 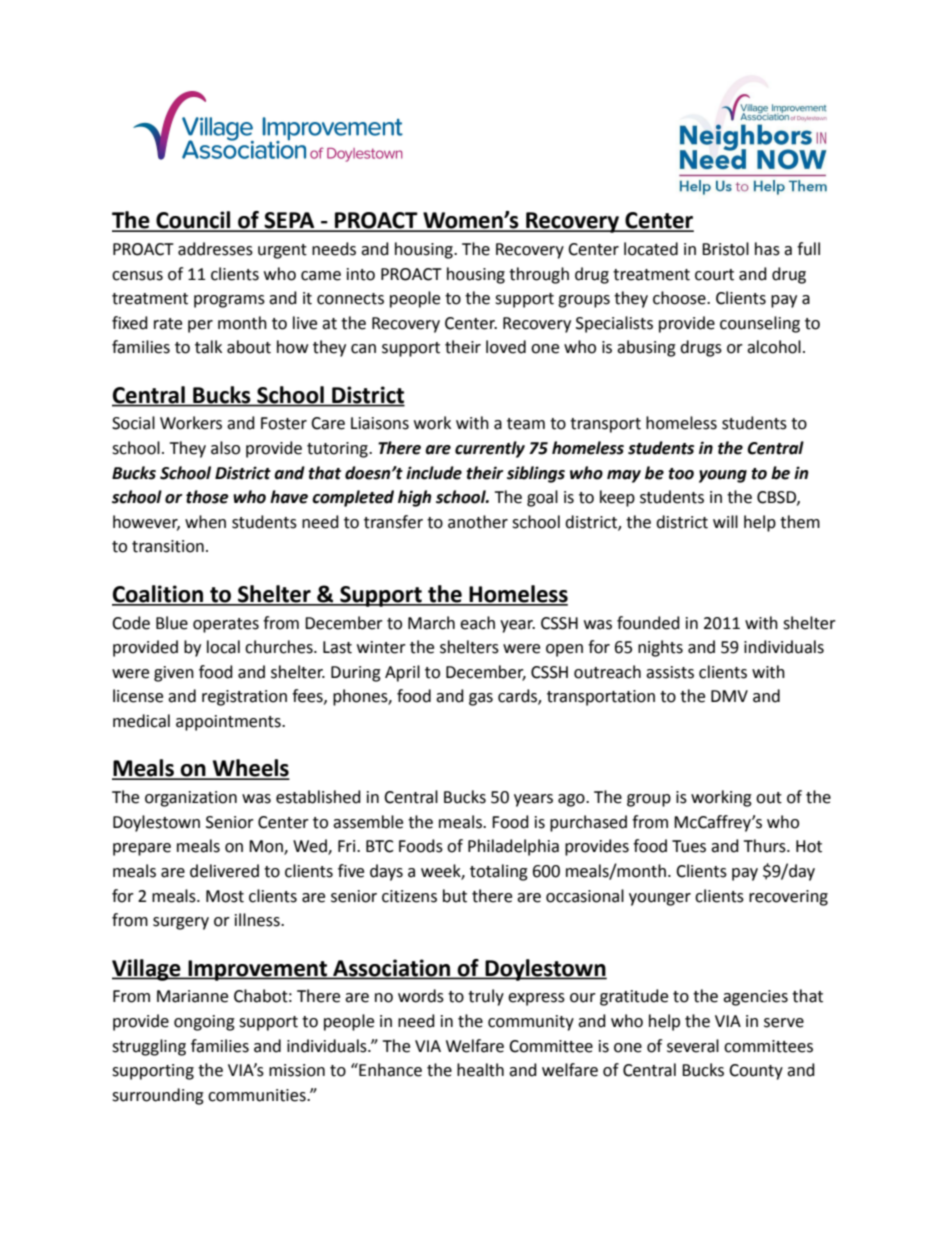 I want to click on health, so click(x=480, y=1070).
